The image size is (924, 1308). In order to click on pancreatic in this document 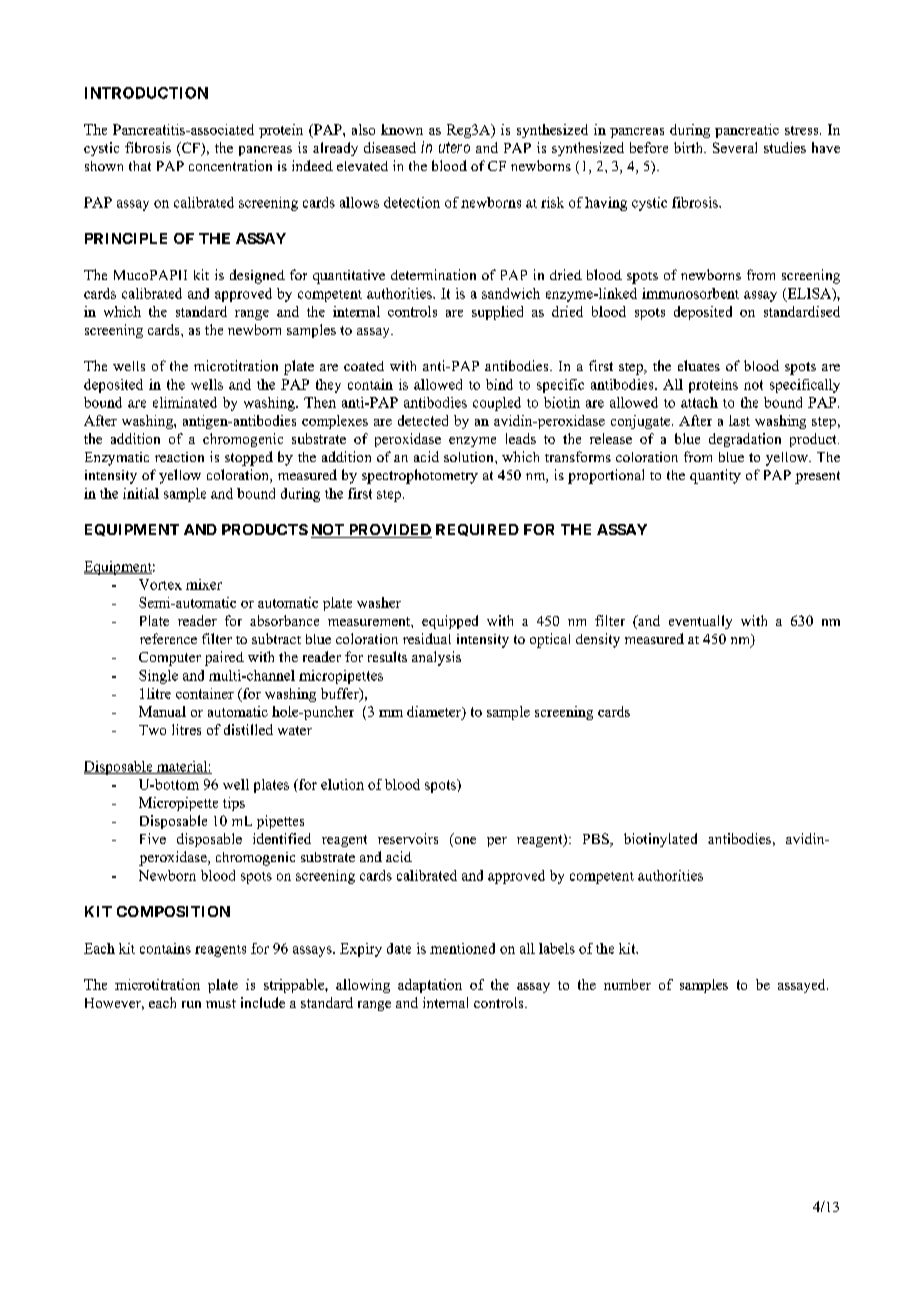, I will do `click(747, 131)`.
